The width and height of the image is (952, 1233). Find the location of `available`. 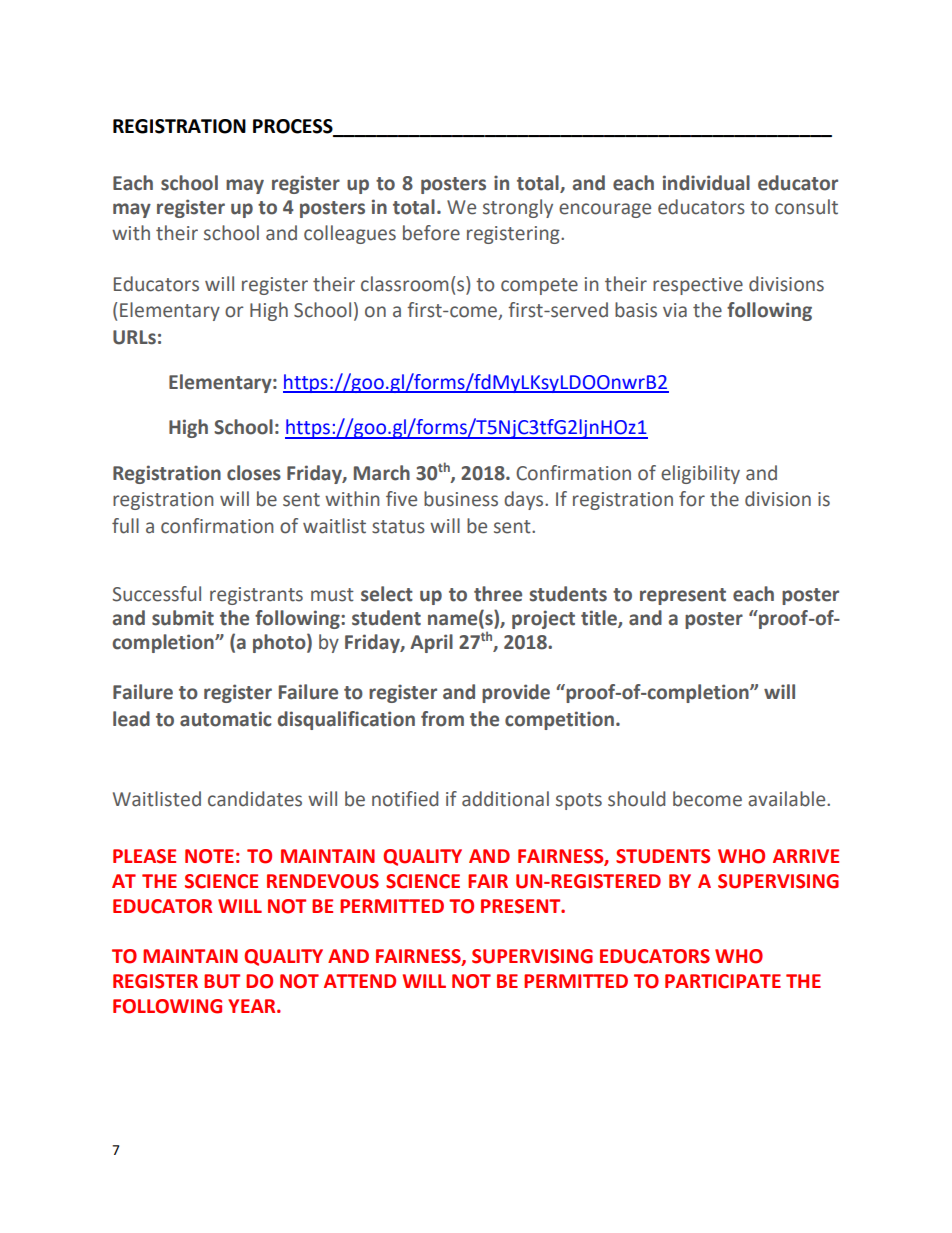

available is located at coordinates (788, 799).
